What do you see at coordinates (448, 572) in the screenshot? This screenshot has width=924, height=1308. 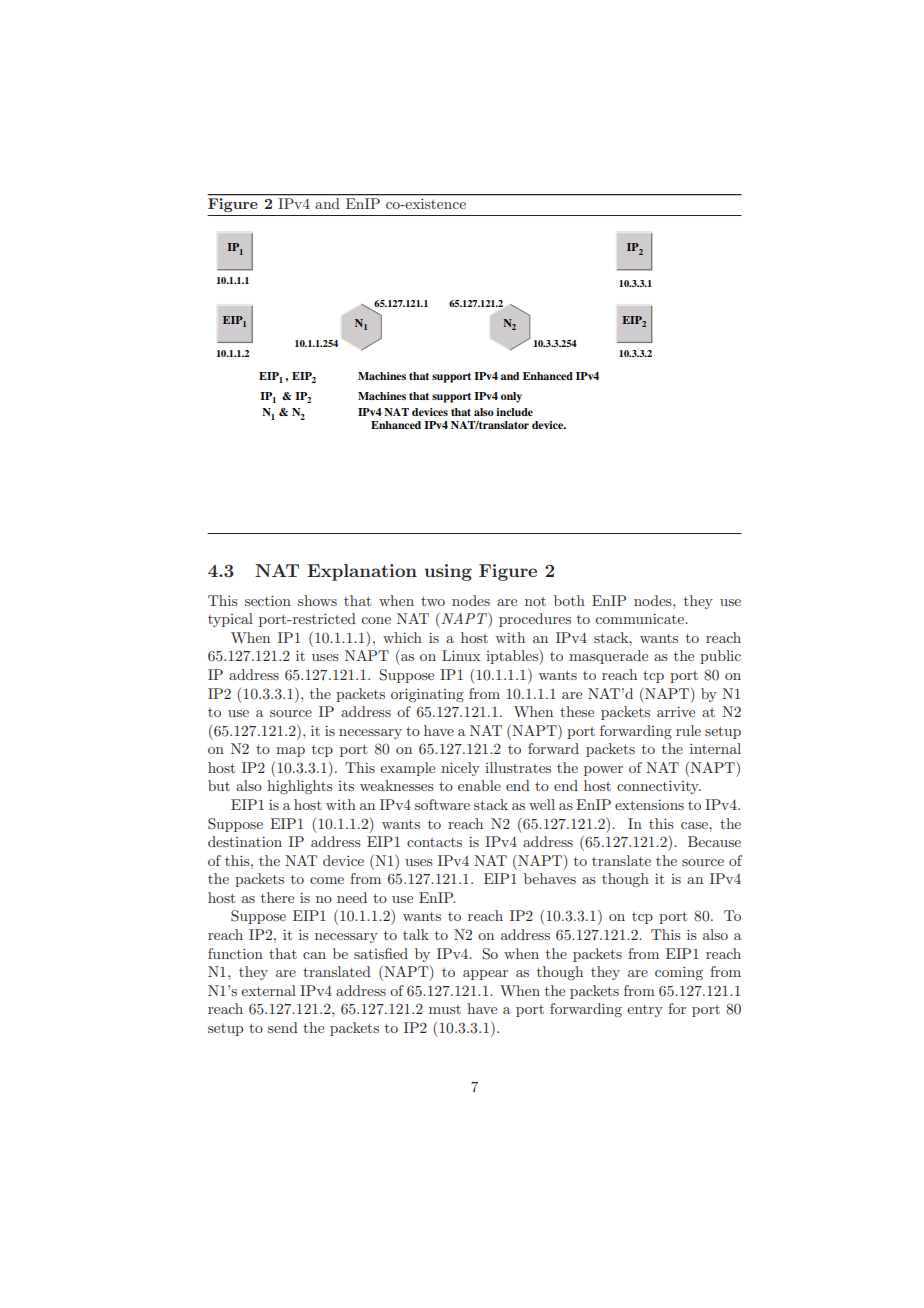 I see `using` at bounding box center [448, 572].
